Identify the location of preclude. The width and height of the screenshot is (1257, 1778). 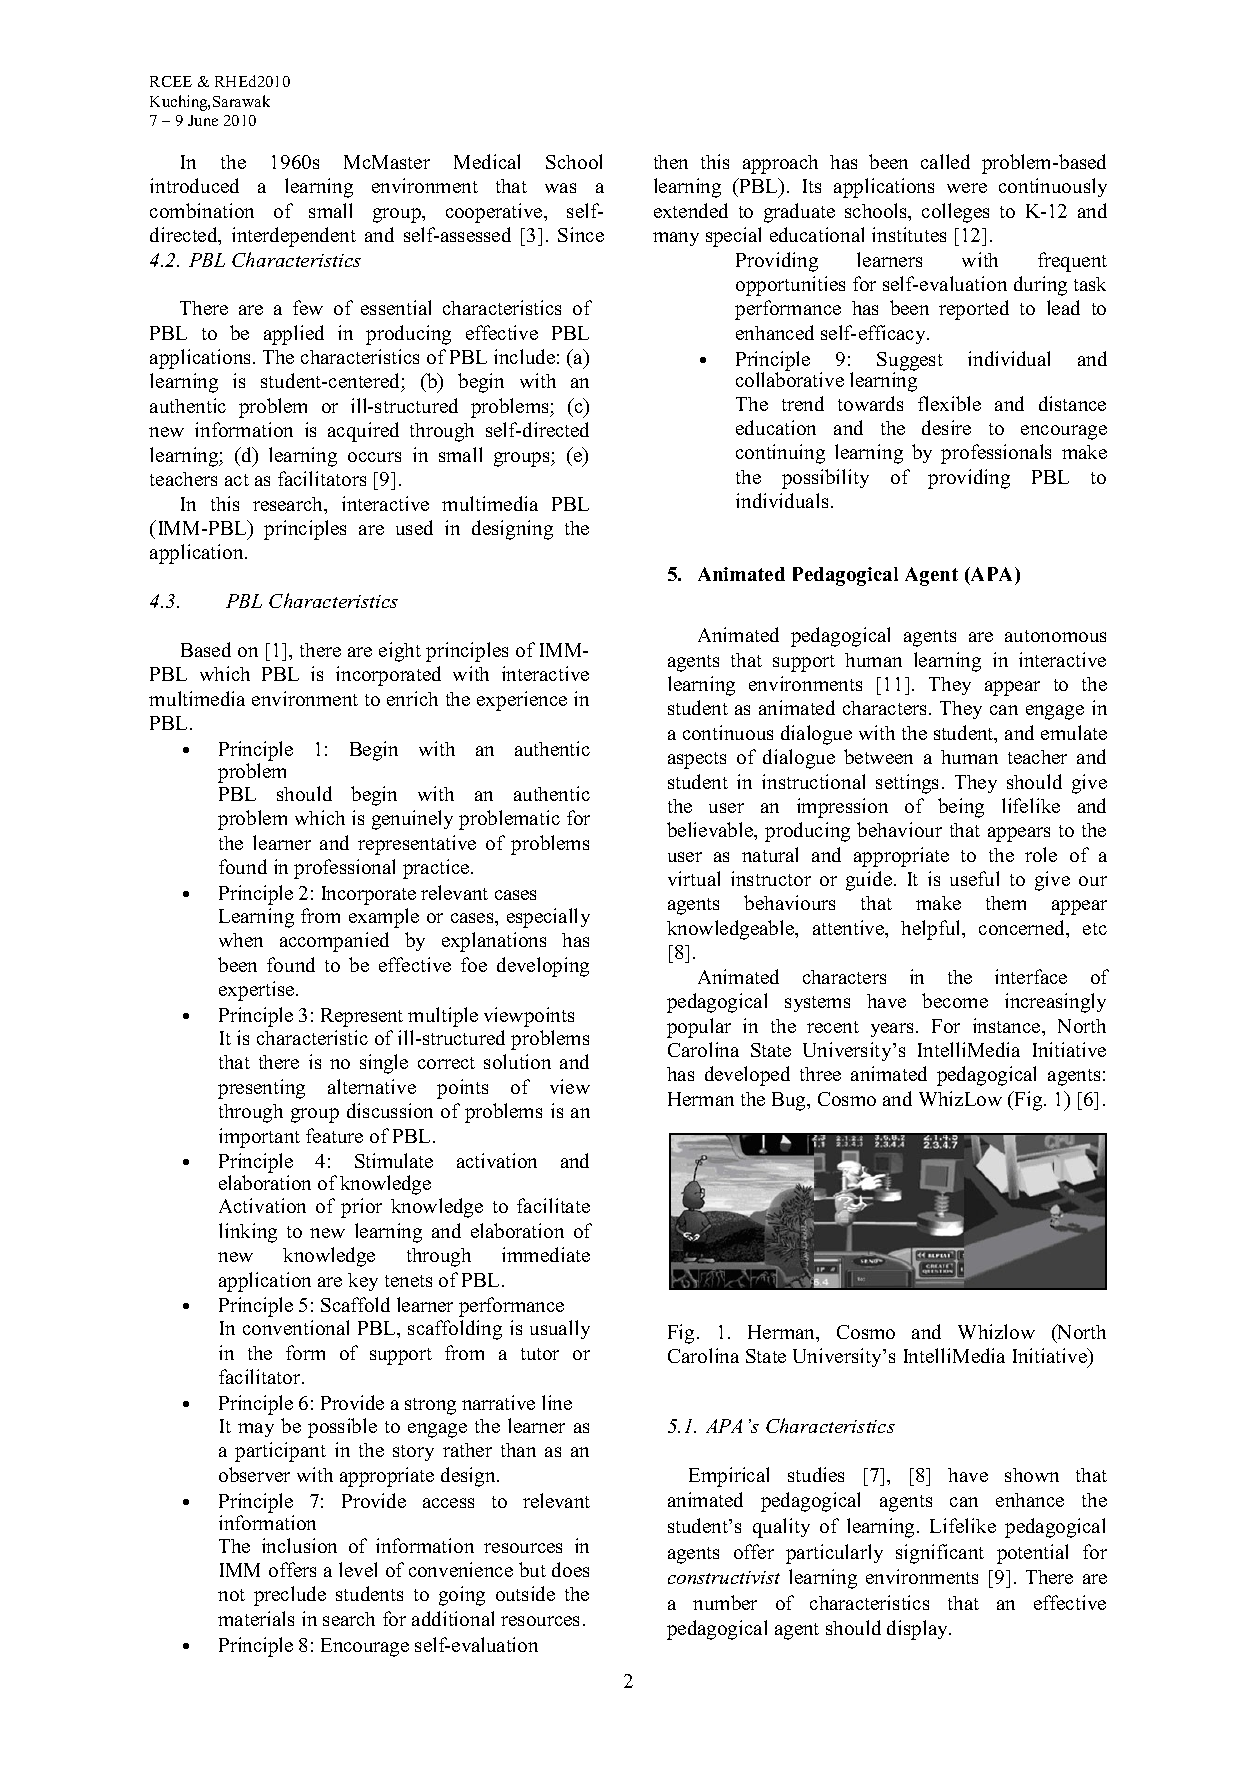
(290, 1596).
